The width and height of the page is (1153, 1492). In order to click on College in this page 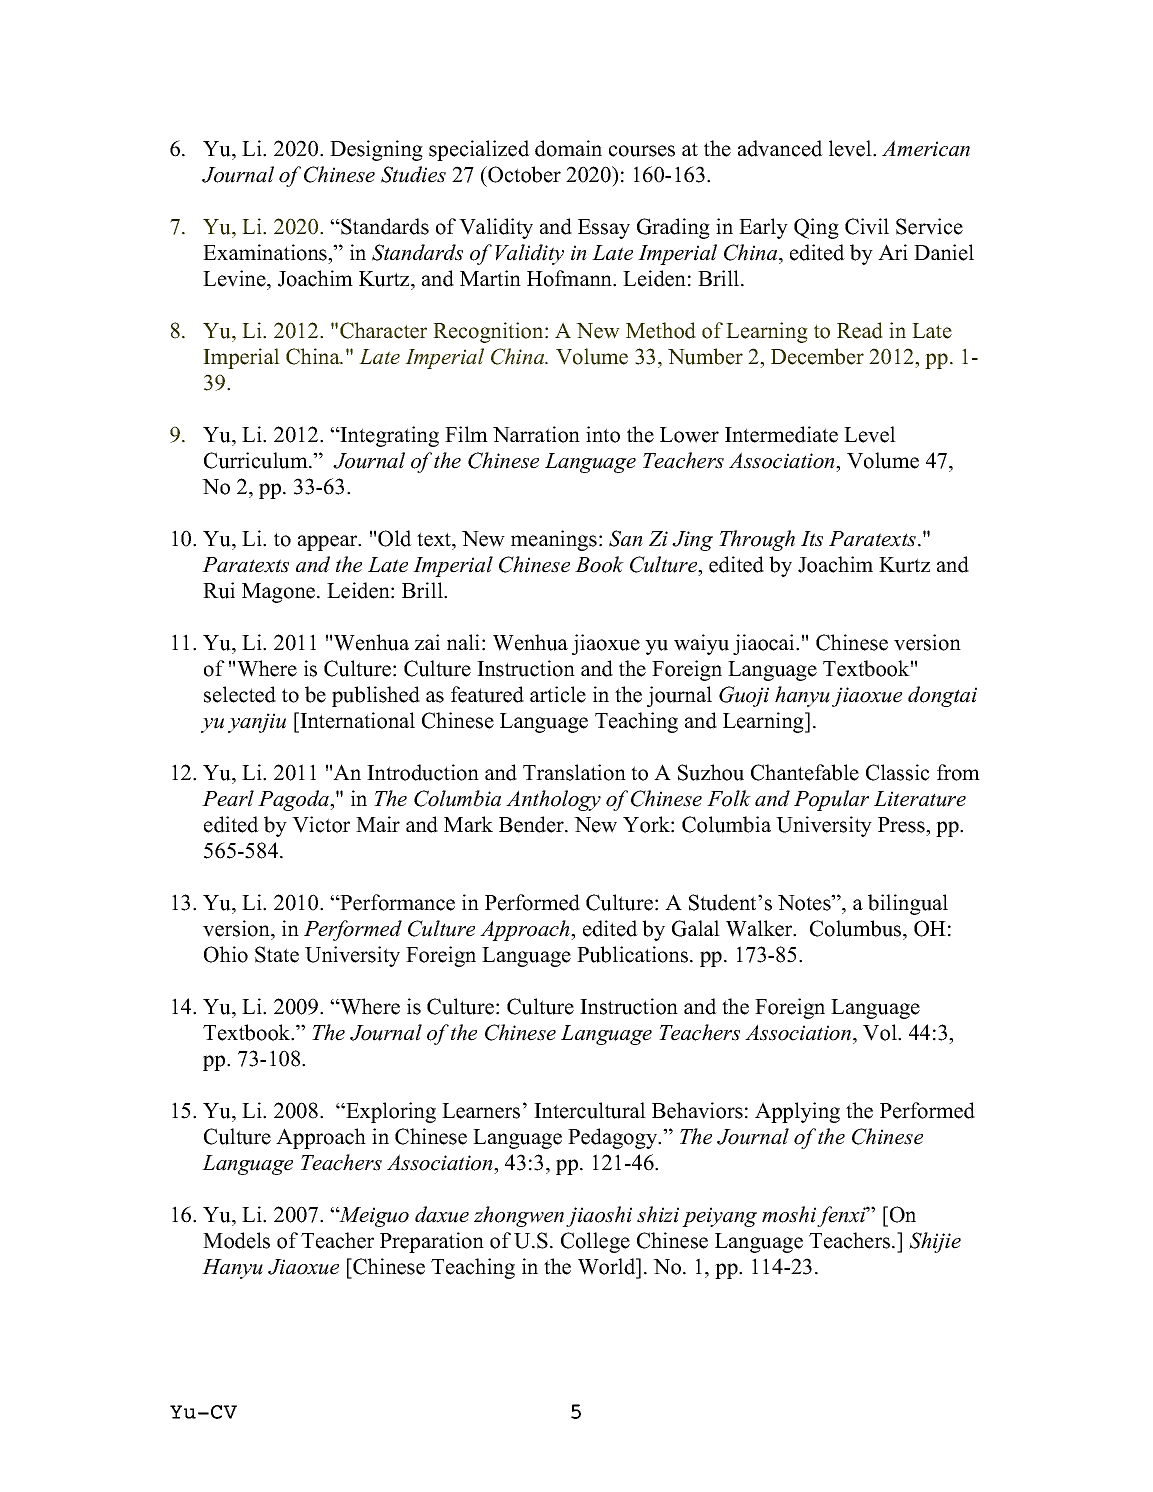, I will do `click(595, 1242)`.
